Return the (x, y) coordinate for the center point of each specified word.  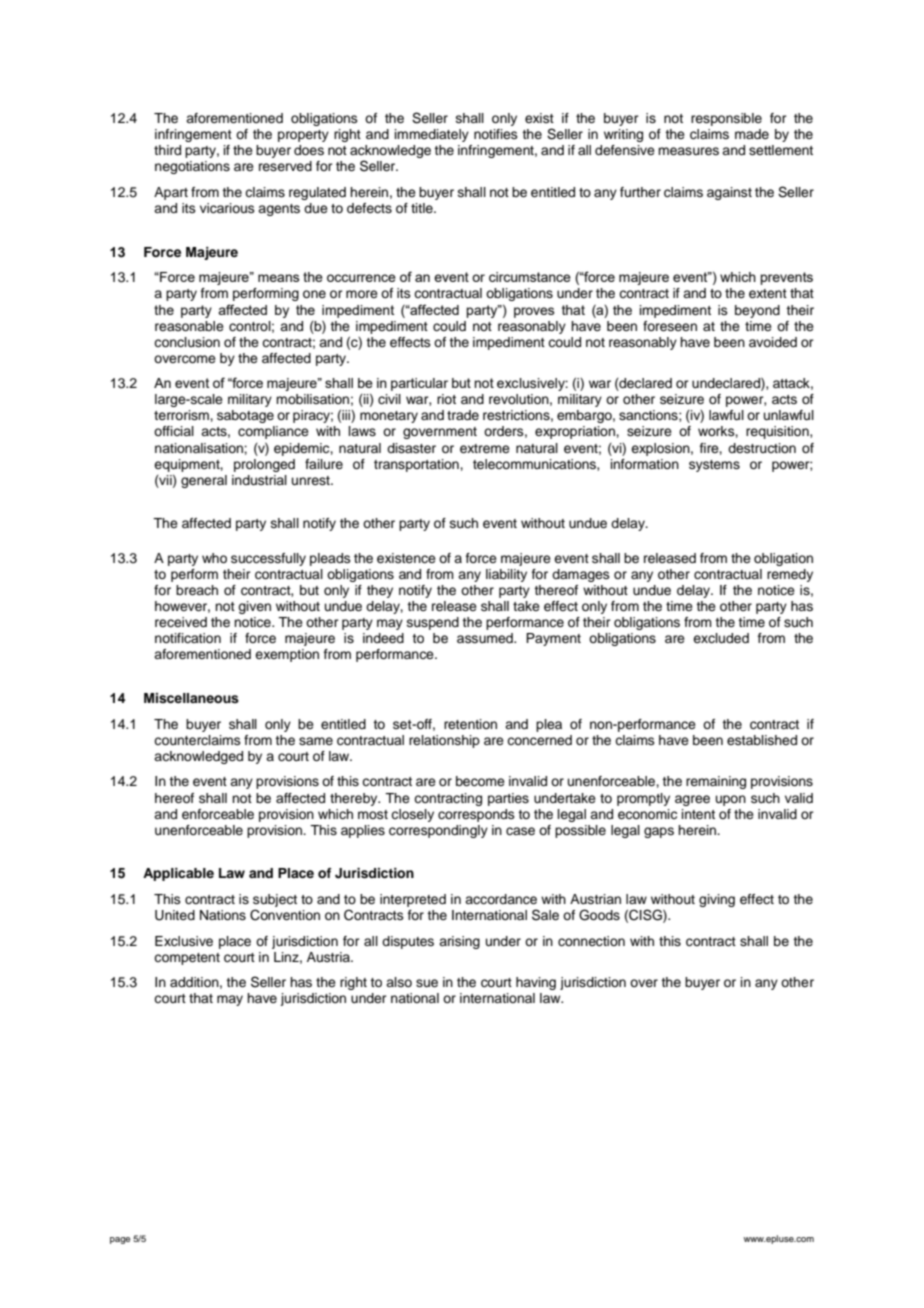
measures (688, 151)
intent (698, 814)
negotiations (192, 167)
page (120, 1240)
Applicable (178, 874)
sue (427, 983)
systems (714, 466)
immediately (432, 135)
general (204, 481)
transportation (417, 465)
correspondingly (438, 831)
